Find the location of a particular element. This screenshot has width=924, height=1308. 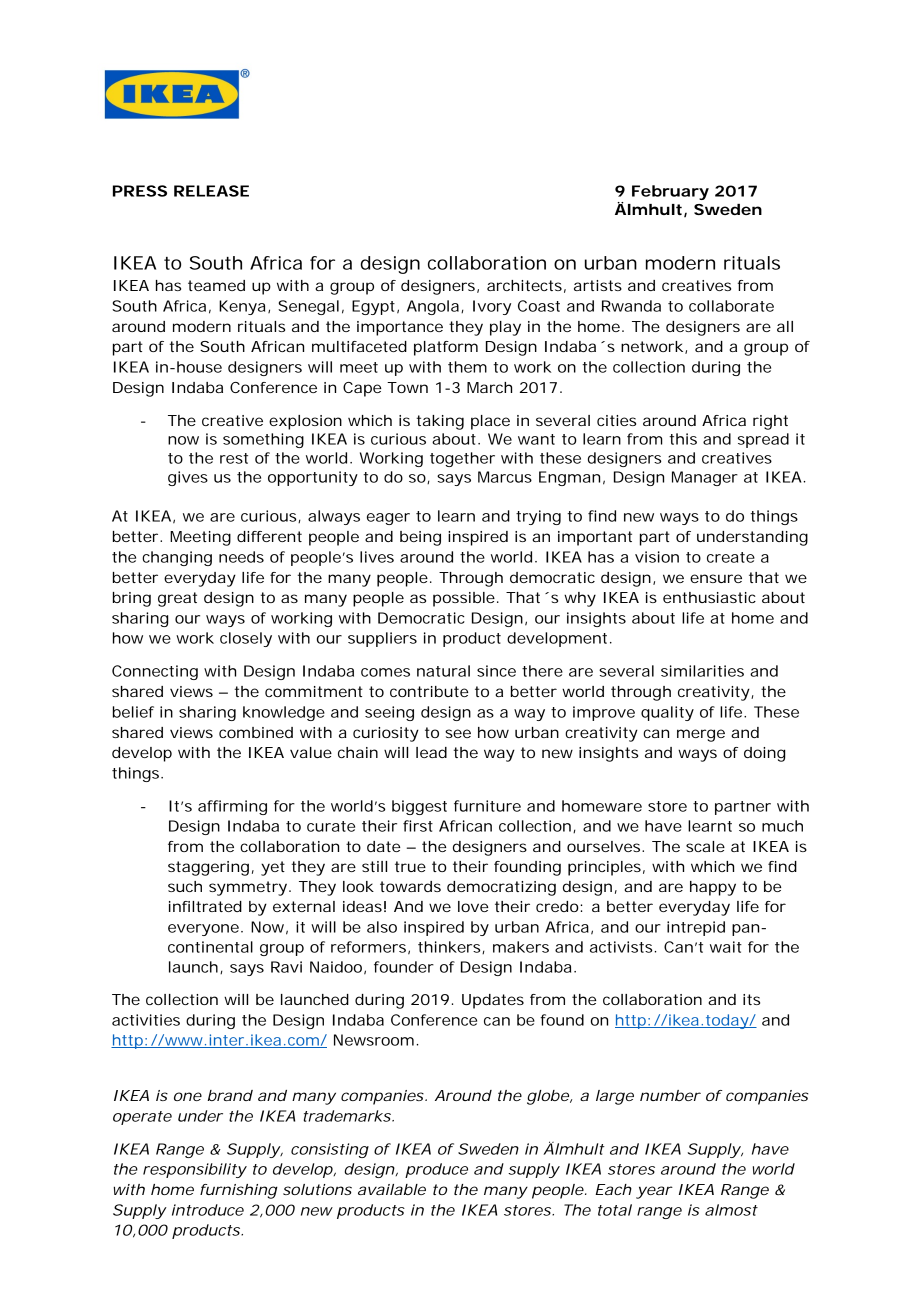

produce is located at coordinates (436, 1170).
